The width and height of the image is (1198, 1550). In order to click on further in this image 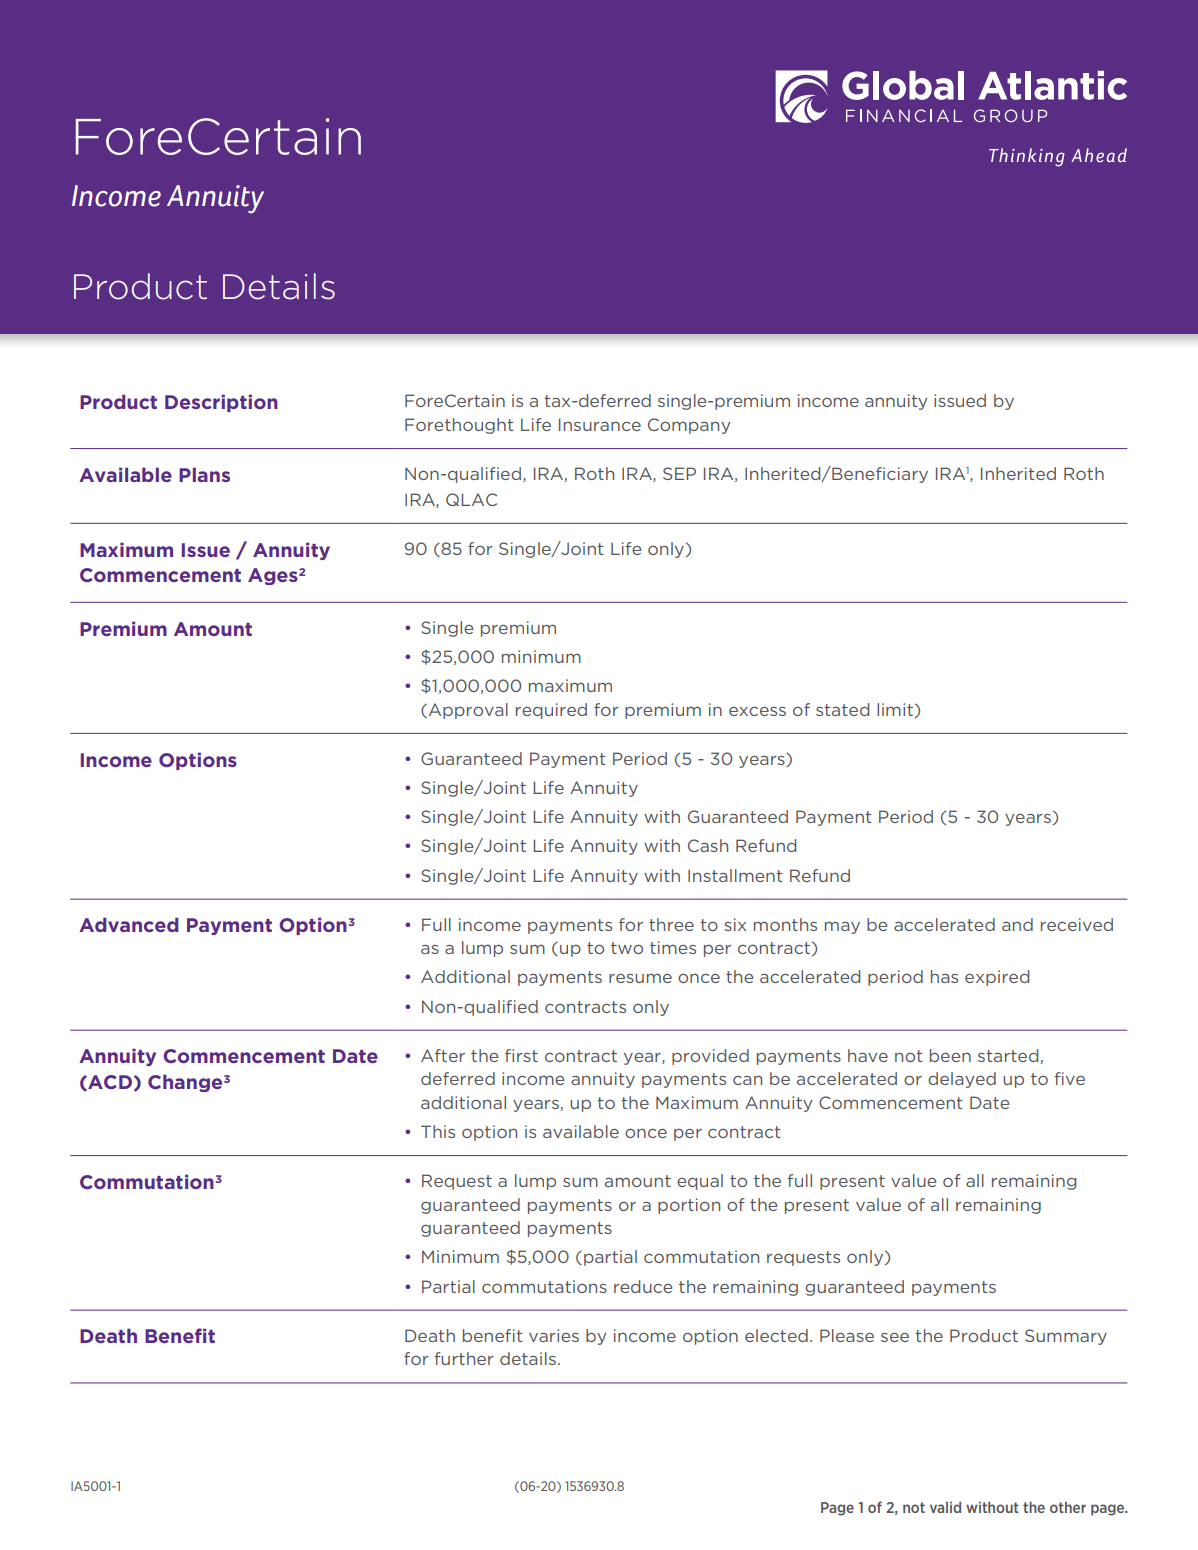, I will do `click(464, 1358)`.
